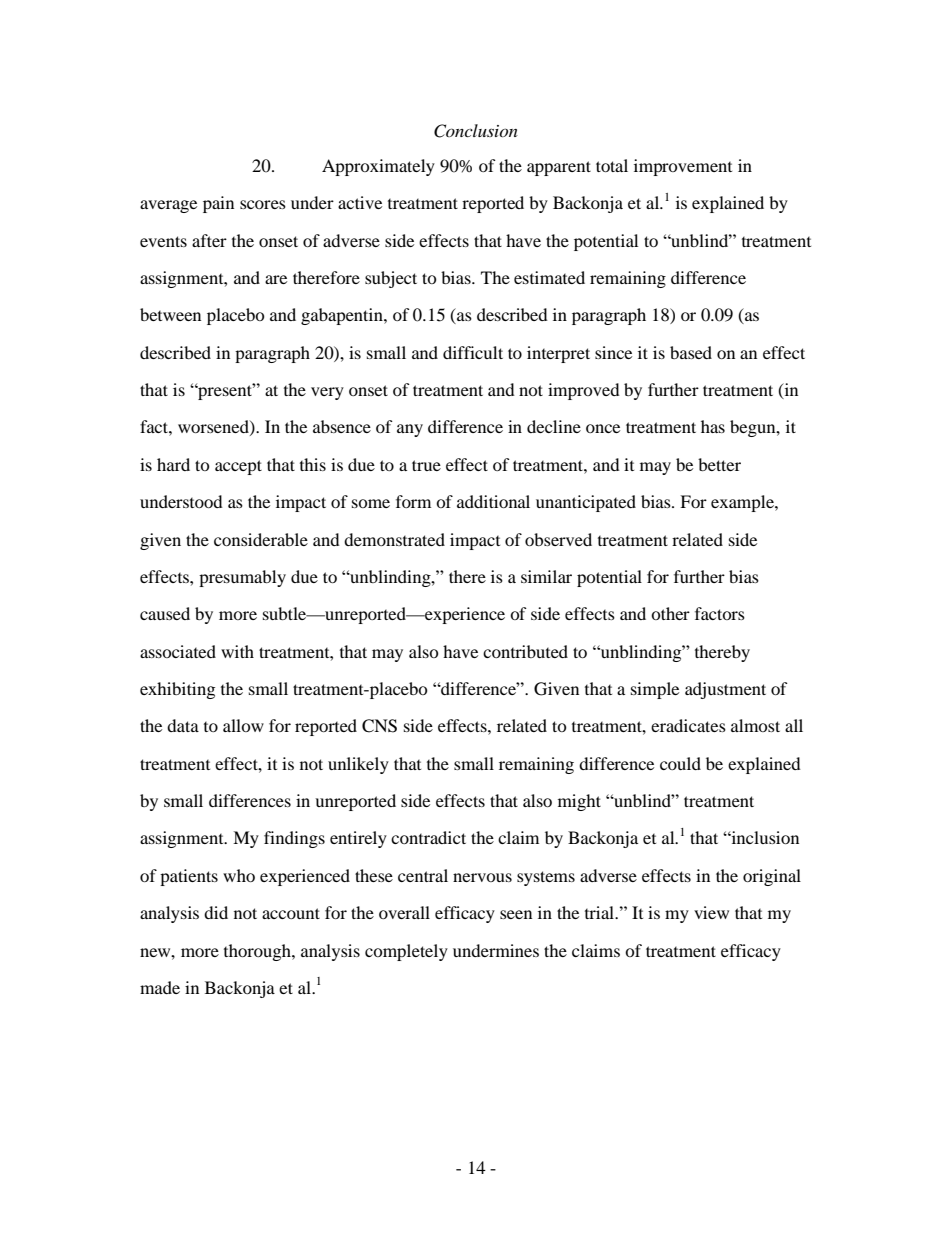 The image size is (952, 1233). What do you see at coordinates (473, 352) in the document?
I see `difficult` at bounding box center [473, 352].
